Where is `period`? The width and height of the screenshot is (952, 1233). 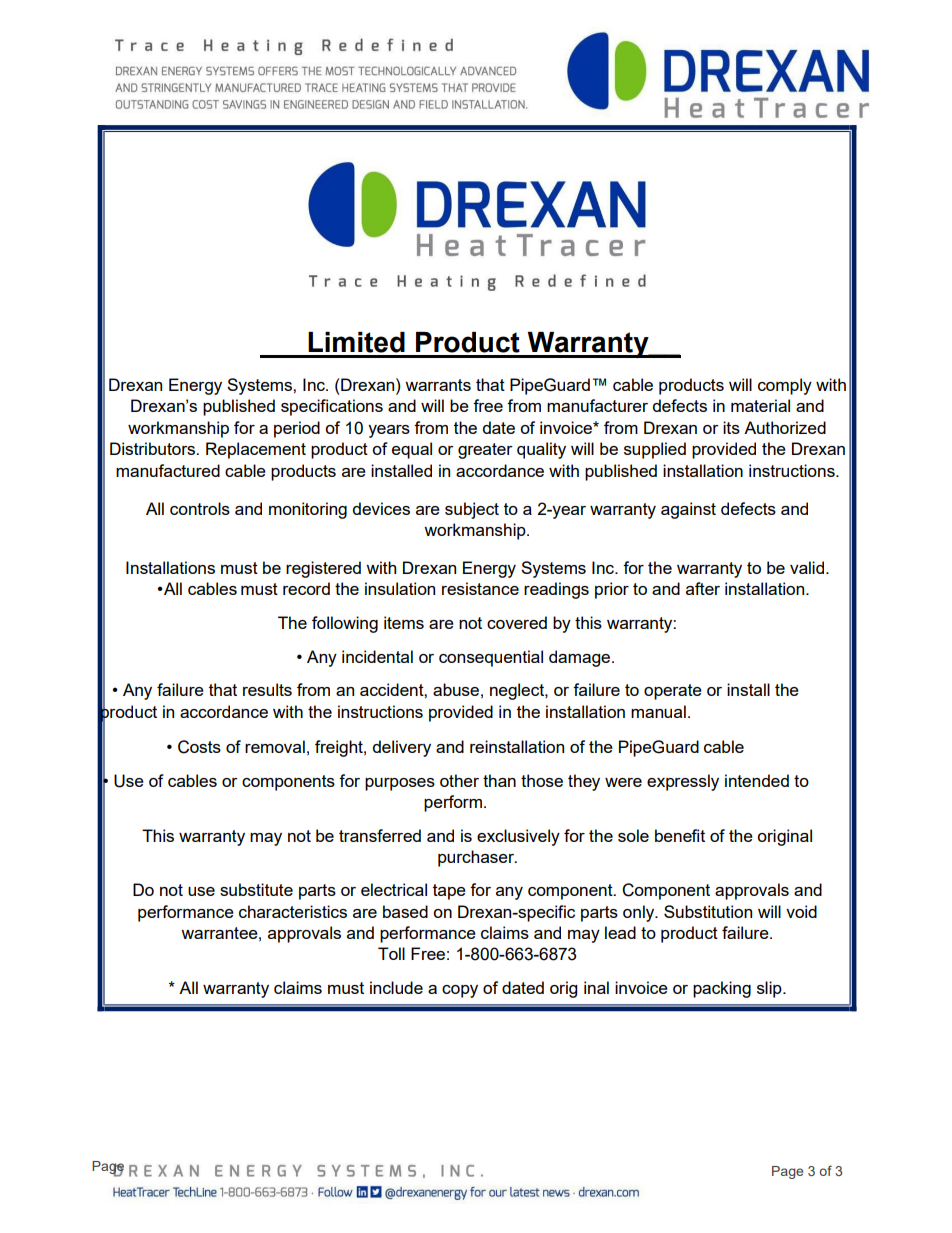 period is located at coordinates (297, 429).
